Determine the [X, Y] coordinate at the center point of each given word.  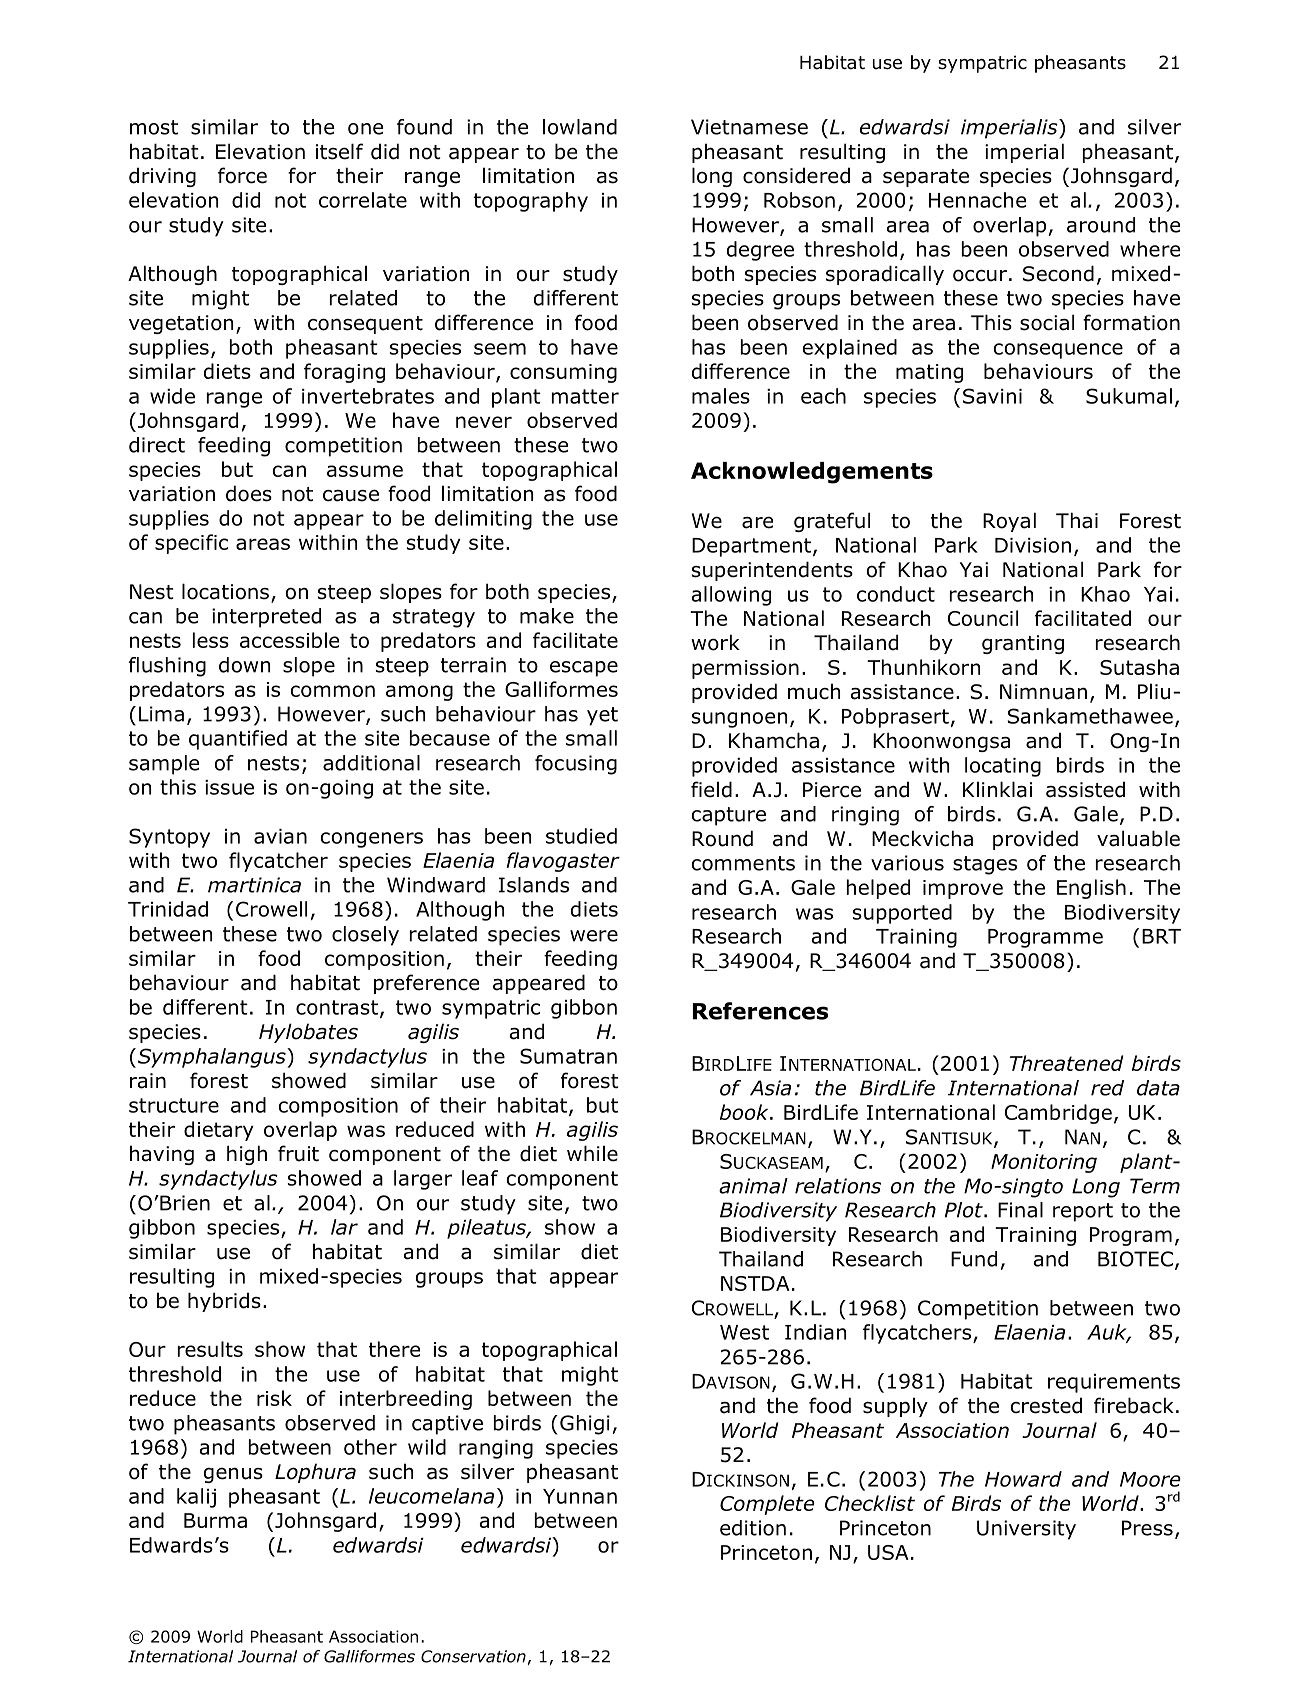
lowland [580, 127]
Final [1020, 1210]
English [1091, 889]
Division [1033, 545]
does [249, 493]
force [242, 175]
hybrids [224, 1302]
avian [280, 836]
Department [751, 547]
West [744, 1332]
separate [926, 178]
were [594, 936]
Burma [215, 1520]
